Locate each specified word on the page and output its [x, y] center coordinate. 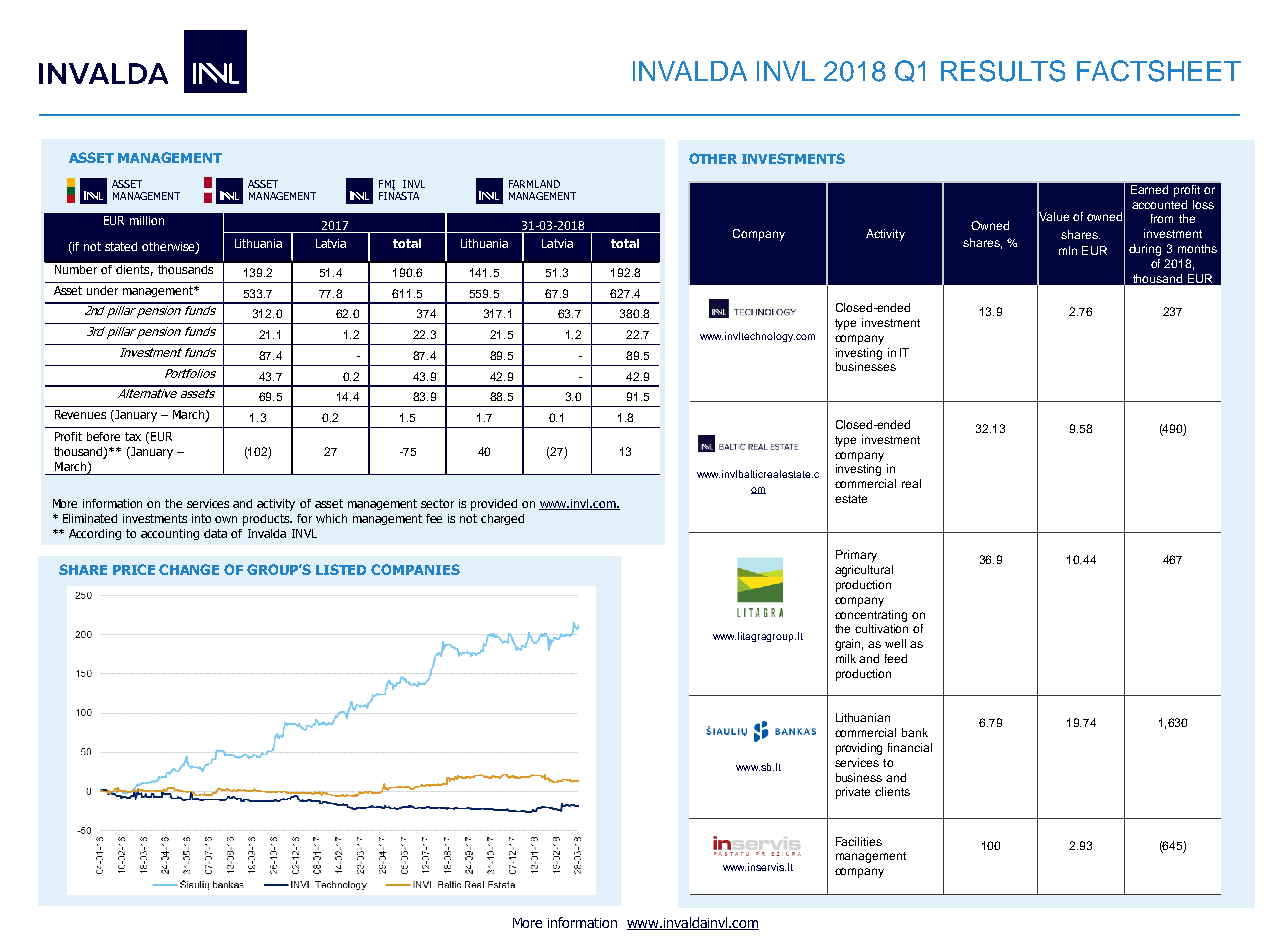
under [102, 290]
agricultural [864, 571]
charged [502, 519]
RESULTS [1003, 71]
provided [494, 505]
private [853, 793]
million [147, 220]
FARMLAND [534, 184]
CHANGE [189, 569]
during [1145, 250]
